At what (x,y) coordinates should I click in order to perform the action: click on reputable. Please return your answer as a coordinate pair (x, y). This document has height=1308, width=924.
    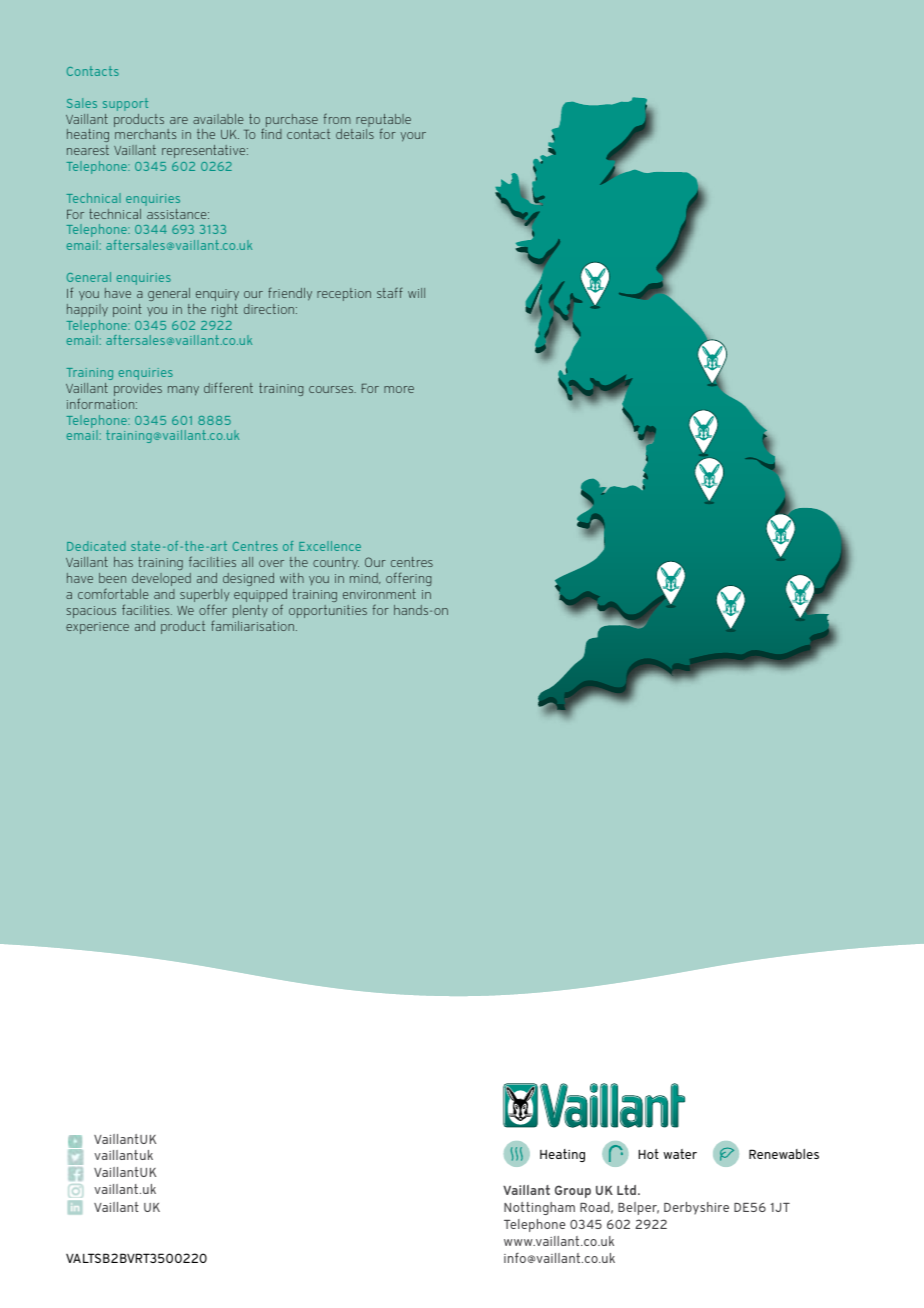
    Looking at the image, I should click on (383, 122).
